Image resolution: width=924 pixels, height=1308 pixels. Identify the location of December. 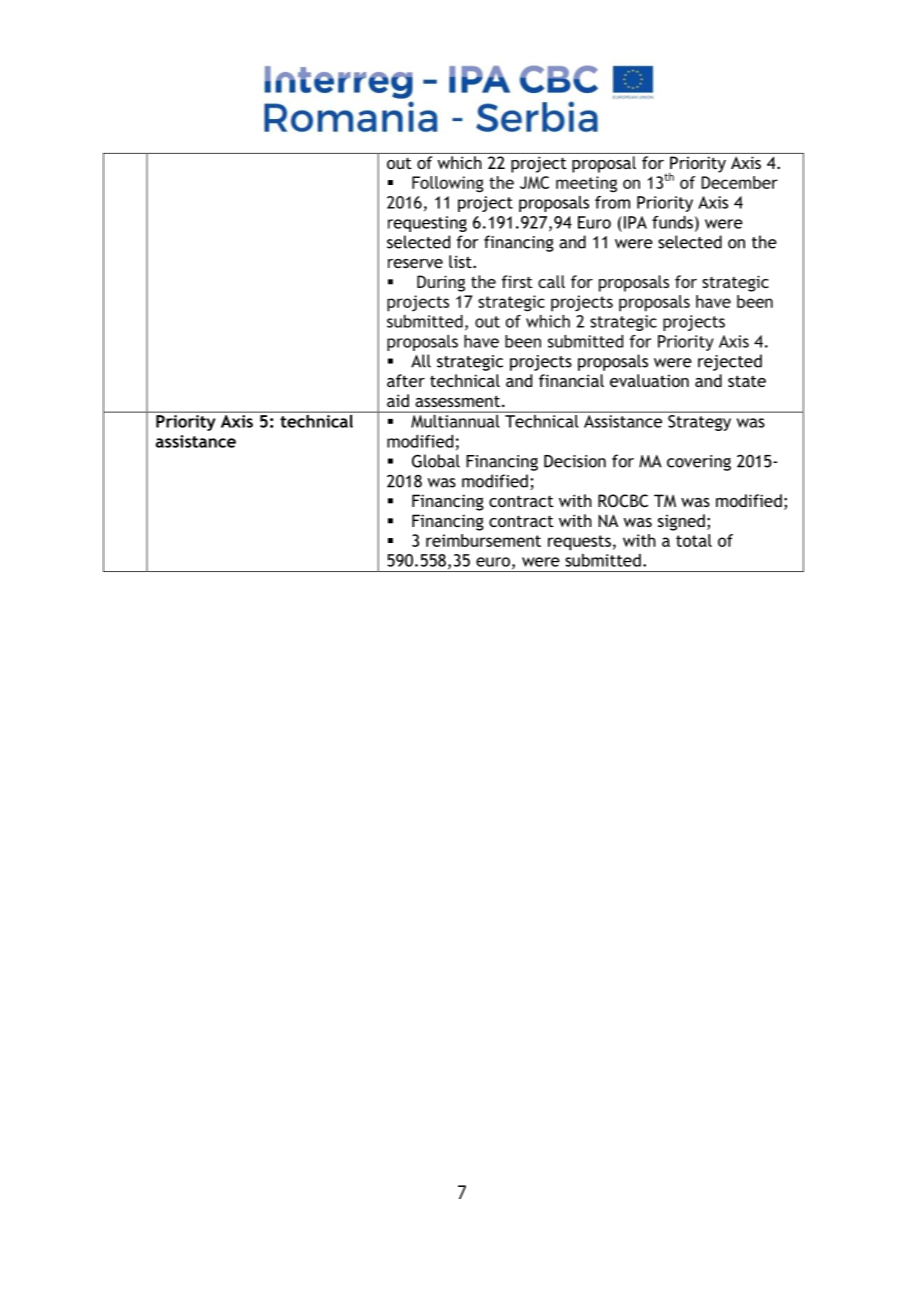
(739, 182).
